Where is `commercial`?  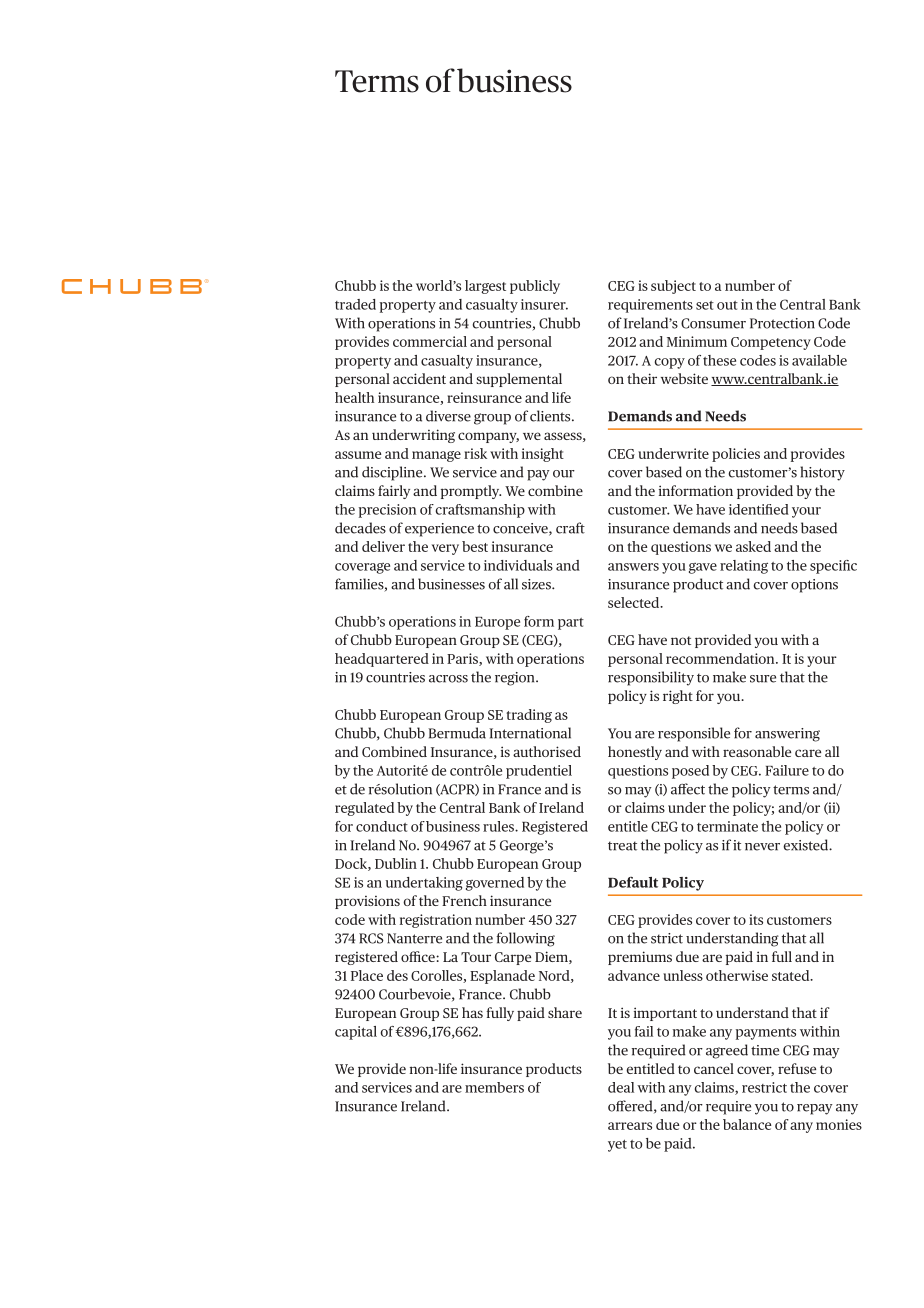 commercial is located at coordinates (430, 341).
